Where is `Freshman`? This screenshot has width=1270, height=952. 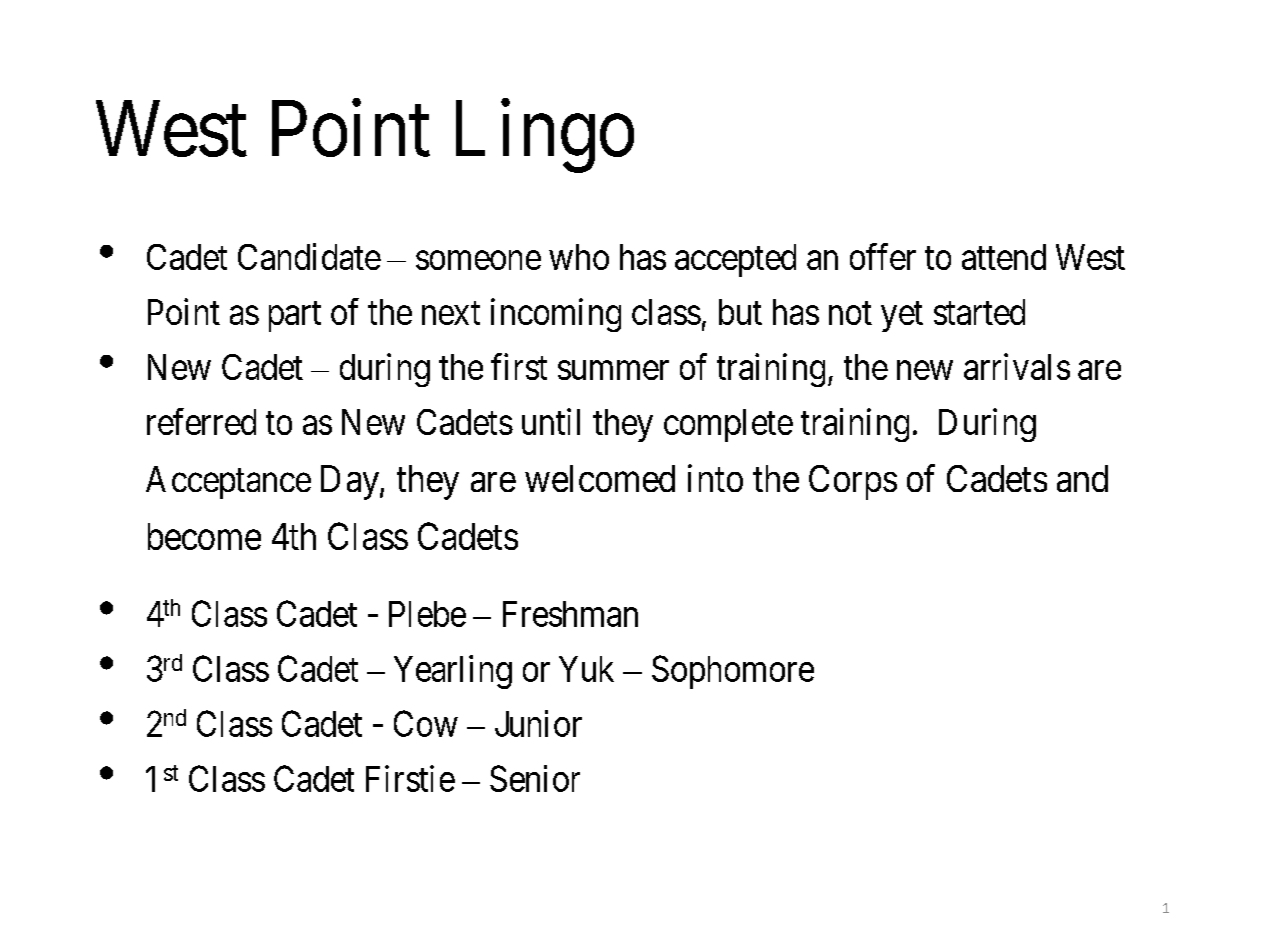 Freshman is located at coordinates (570, 614).
